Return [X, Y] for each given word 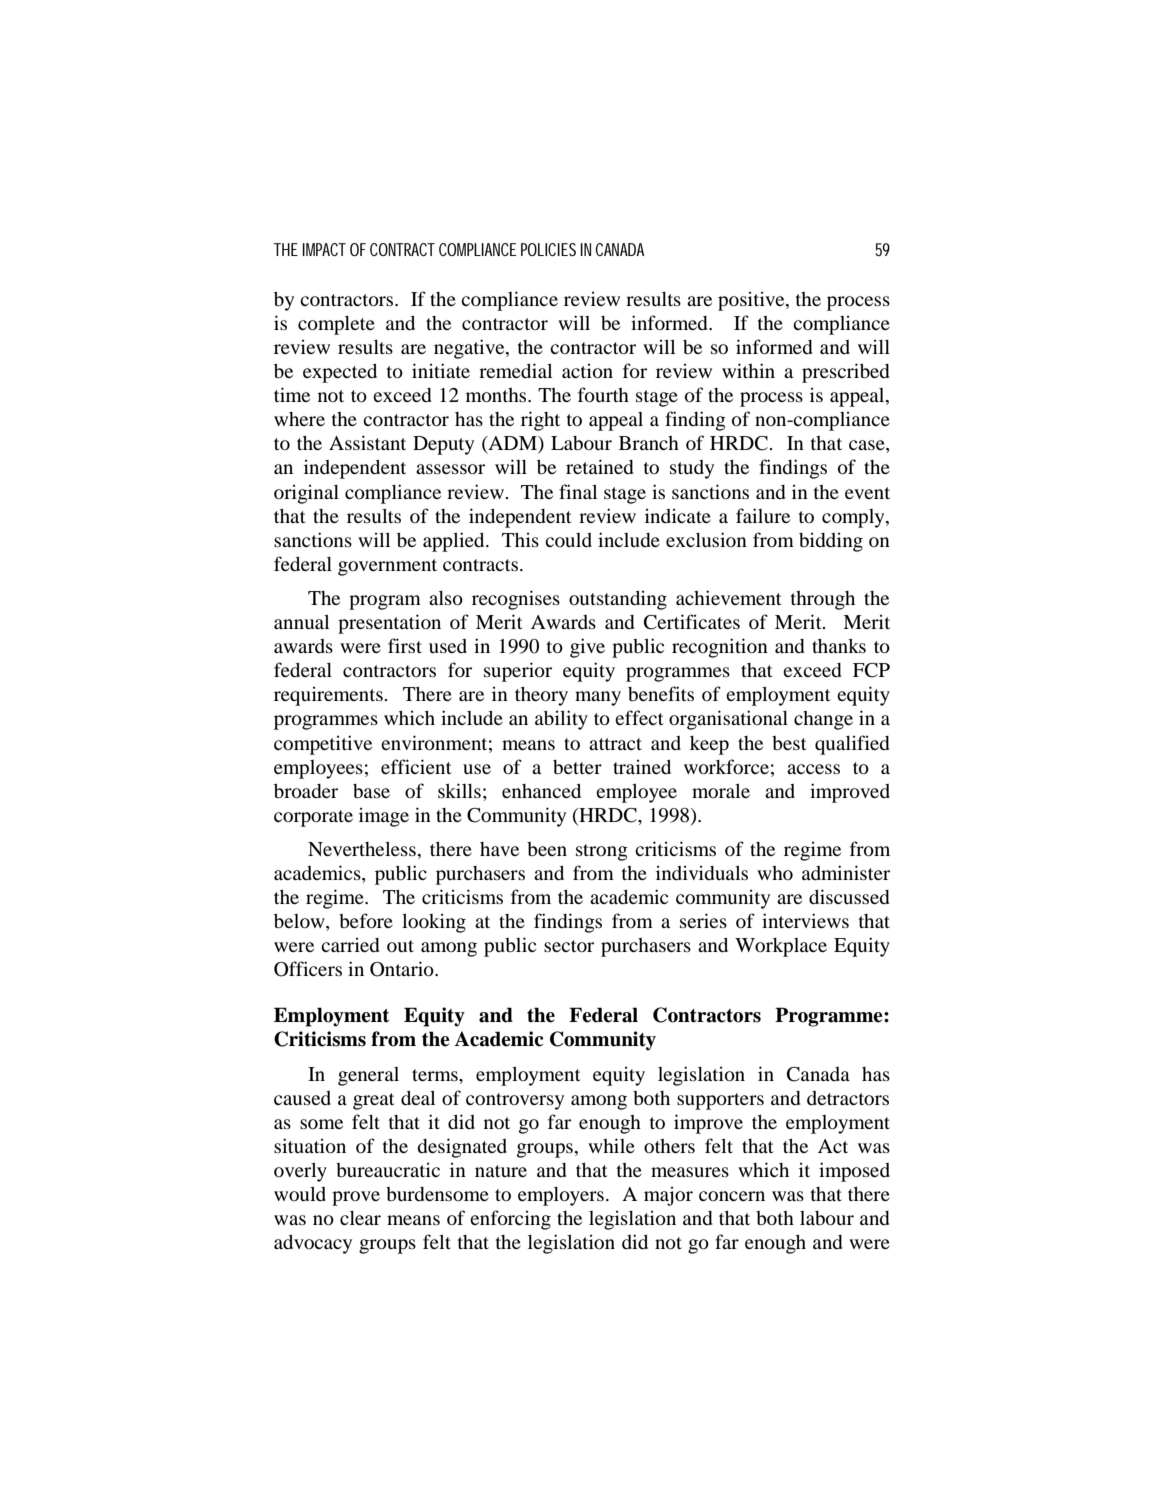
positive [752, 301]
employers [561, 1196]
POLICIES [548, 249]
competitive [323, 745]
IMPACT [324, 249]
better [577, 767]
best [789, 743]
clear [360, 1218]
